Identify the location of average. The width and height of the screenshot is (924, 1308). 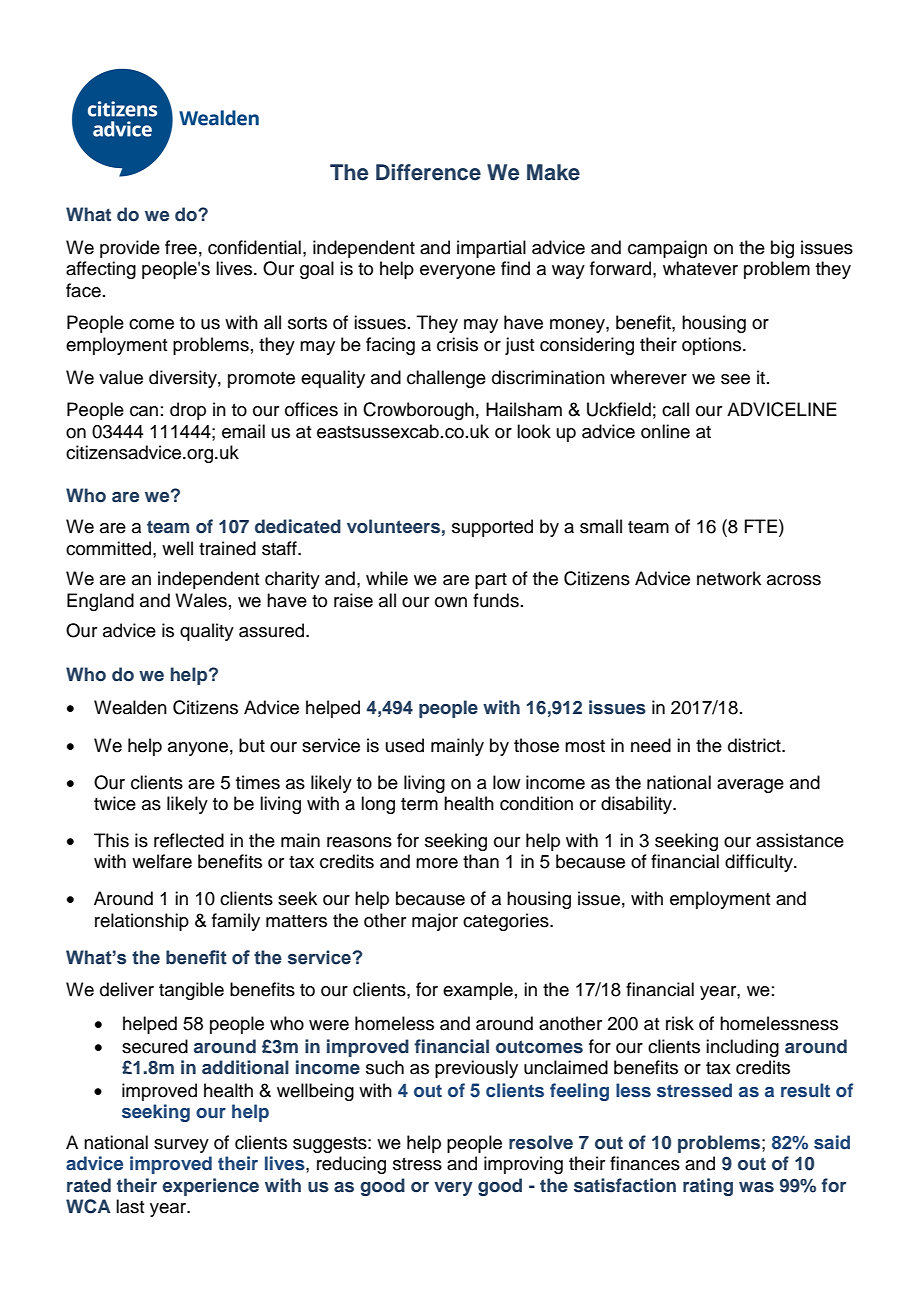
(750, 786).
